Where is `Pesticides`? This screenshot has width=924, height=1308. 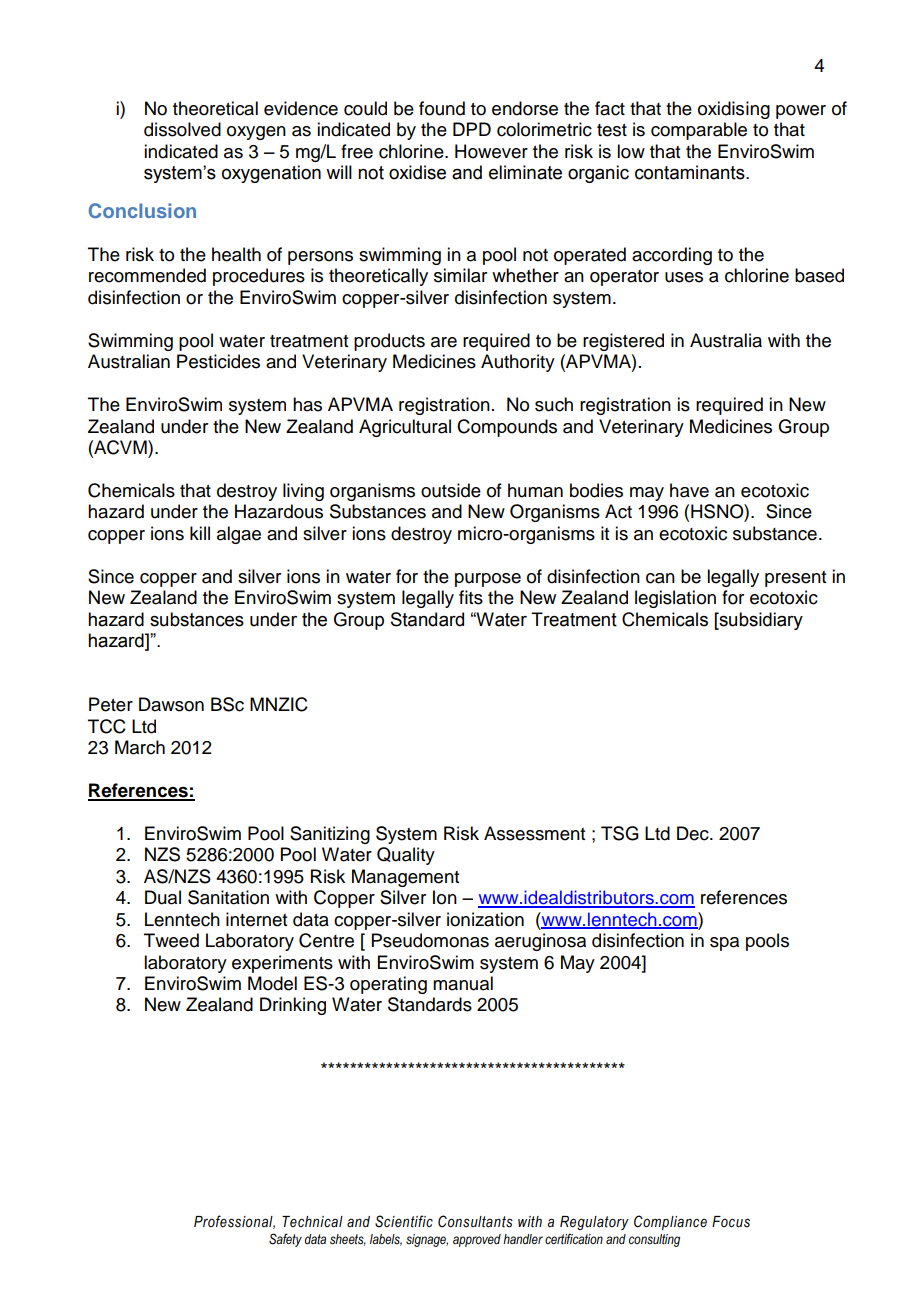
Pesticides is located at coordinates (218, 361).
